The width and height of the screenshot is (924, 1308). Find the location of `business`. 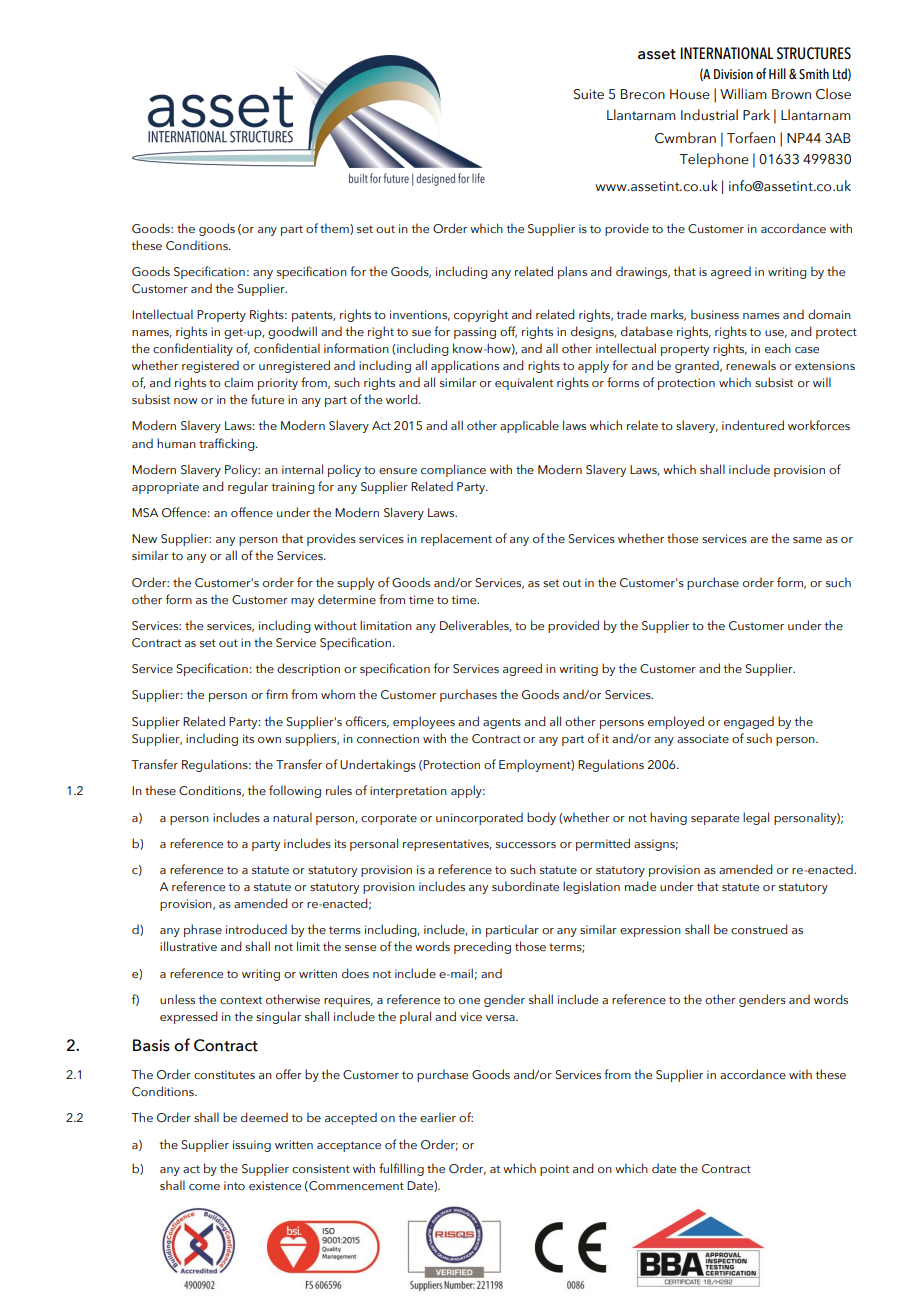

business is located at coordinates (715, 314).
